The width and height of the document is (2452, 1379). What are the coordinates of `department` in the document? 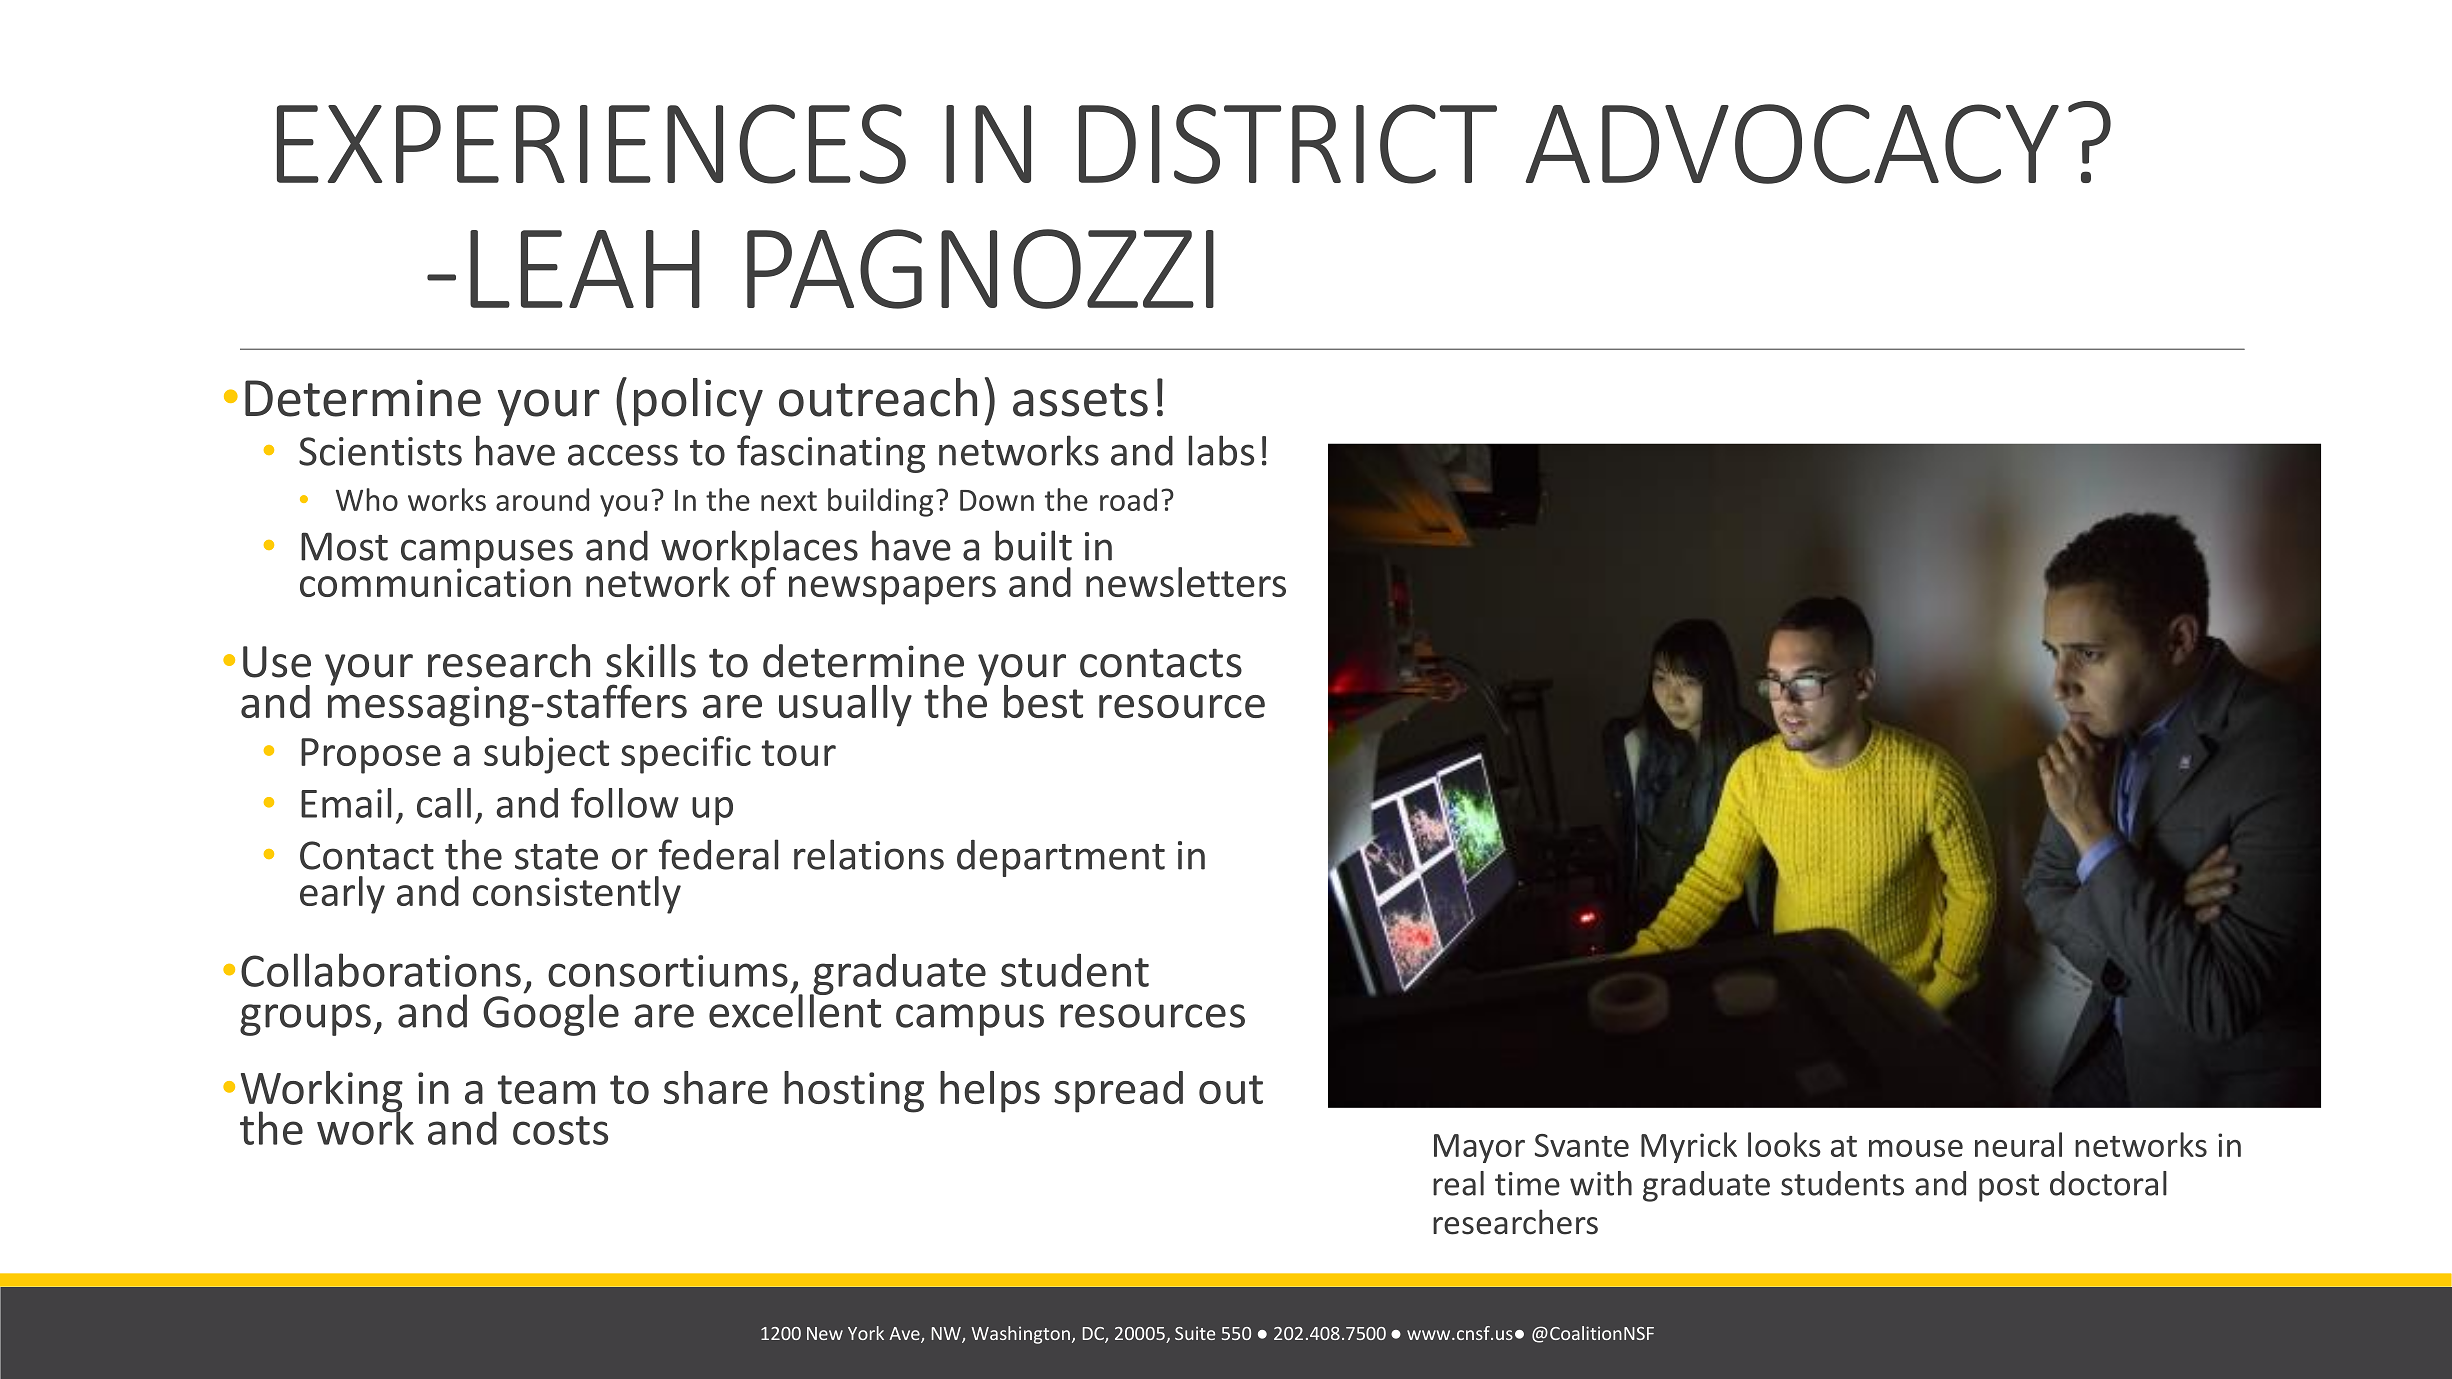 It's located at (1061, 858).
